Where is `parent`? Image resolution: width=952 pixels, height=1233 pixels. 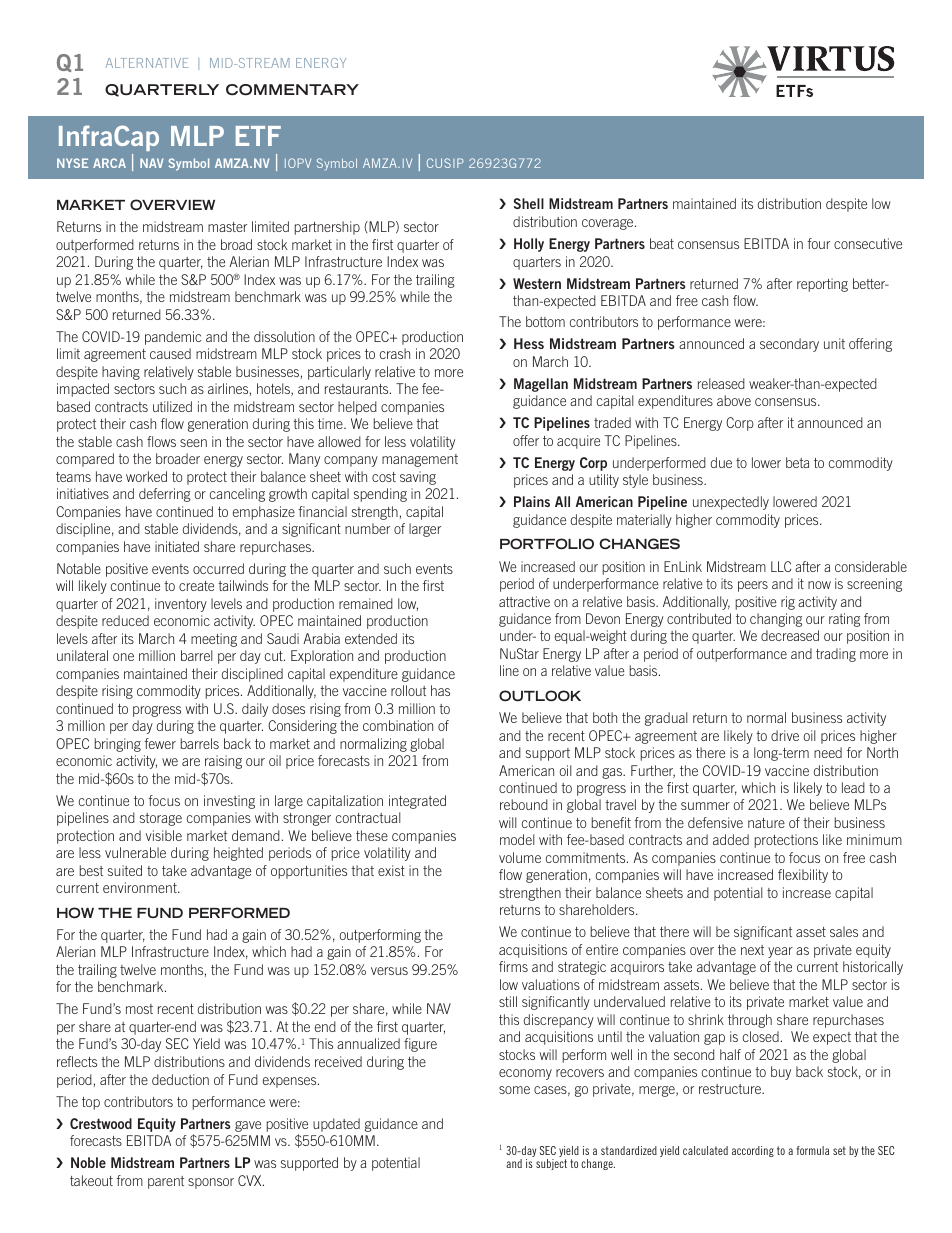 parent is located at coordinates (166, 1182).
